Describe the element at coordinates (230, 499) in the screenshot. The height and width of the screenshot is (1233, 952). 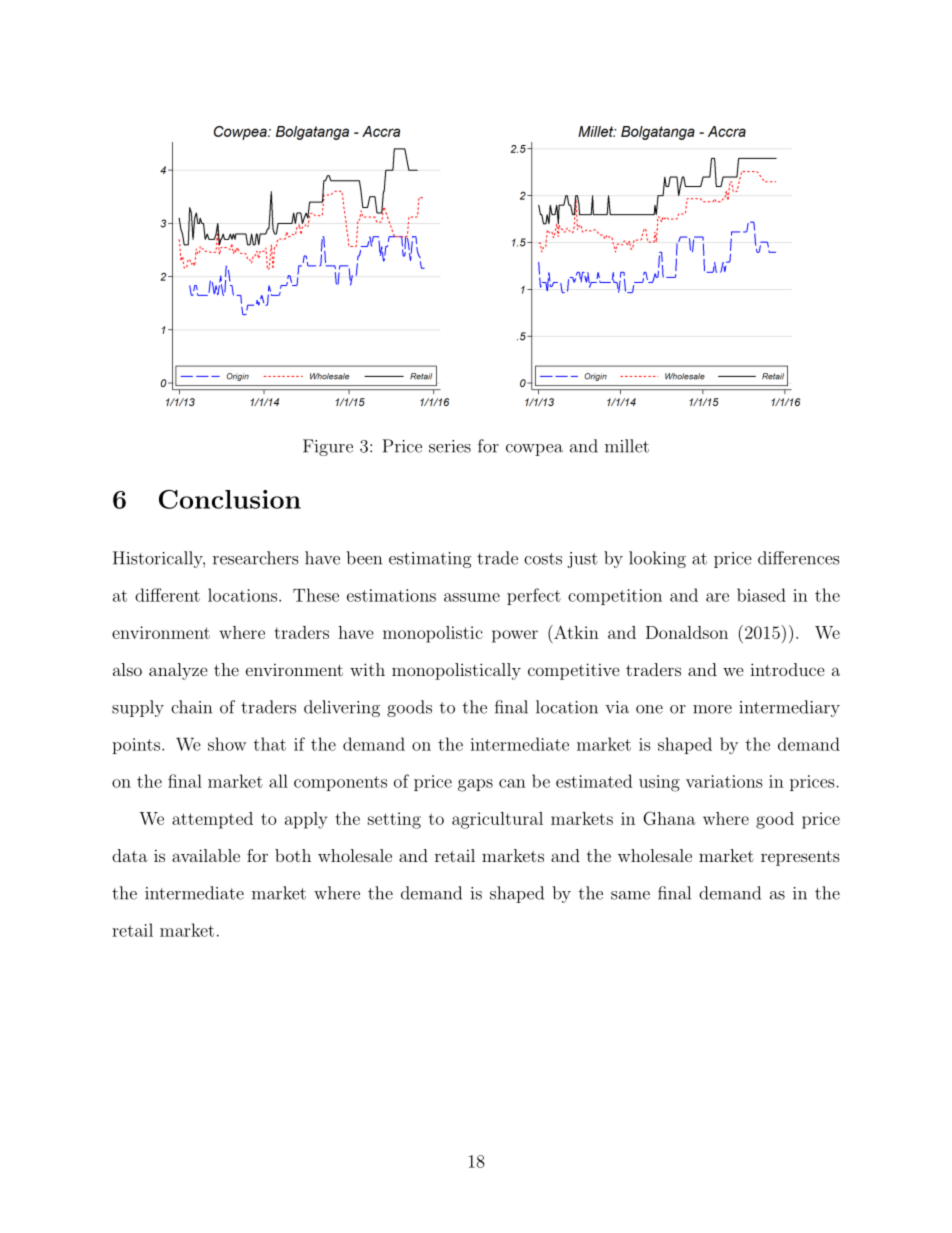
I see `Conclusion` at that location.
